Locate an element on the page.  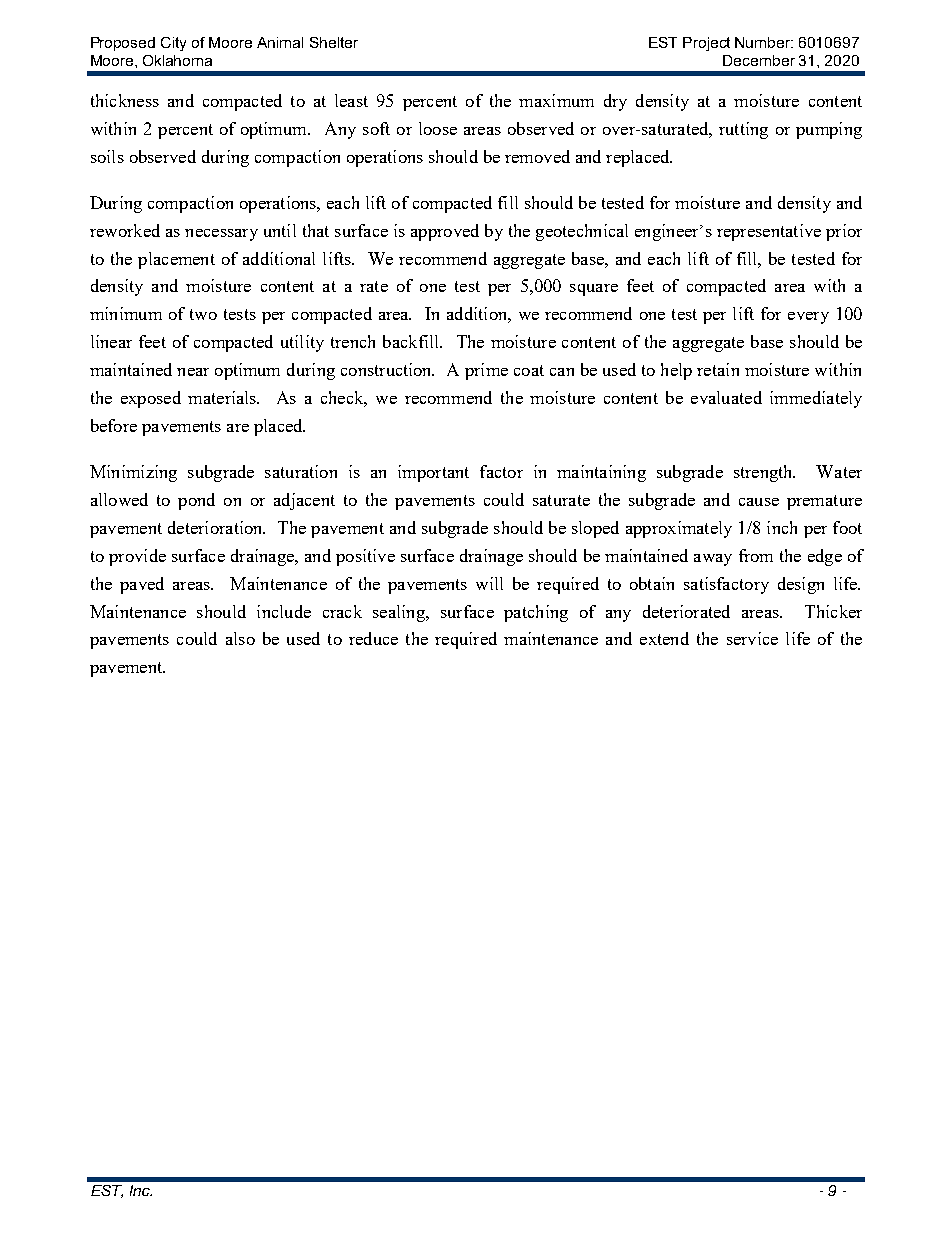
removed is located at coordinates (537, 156).
